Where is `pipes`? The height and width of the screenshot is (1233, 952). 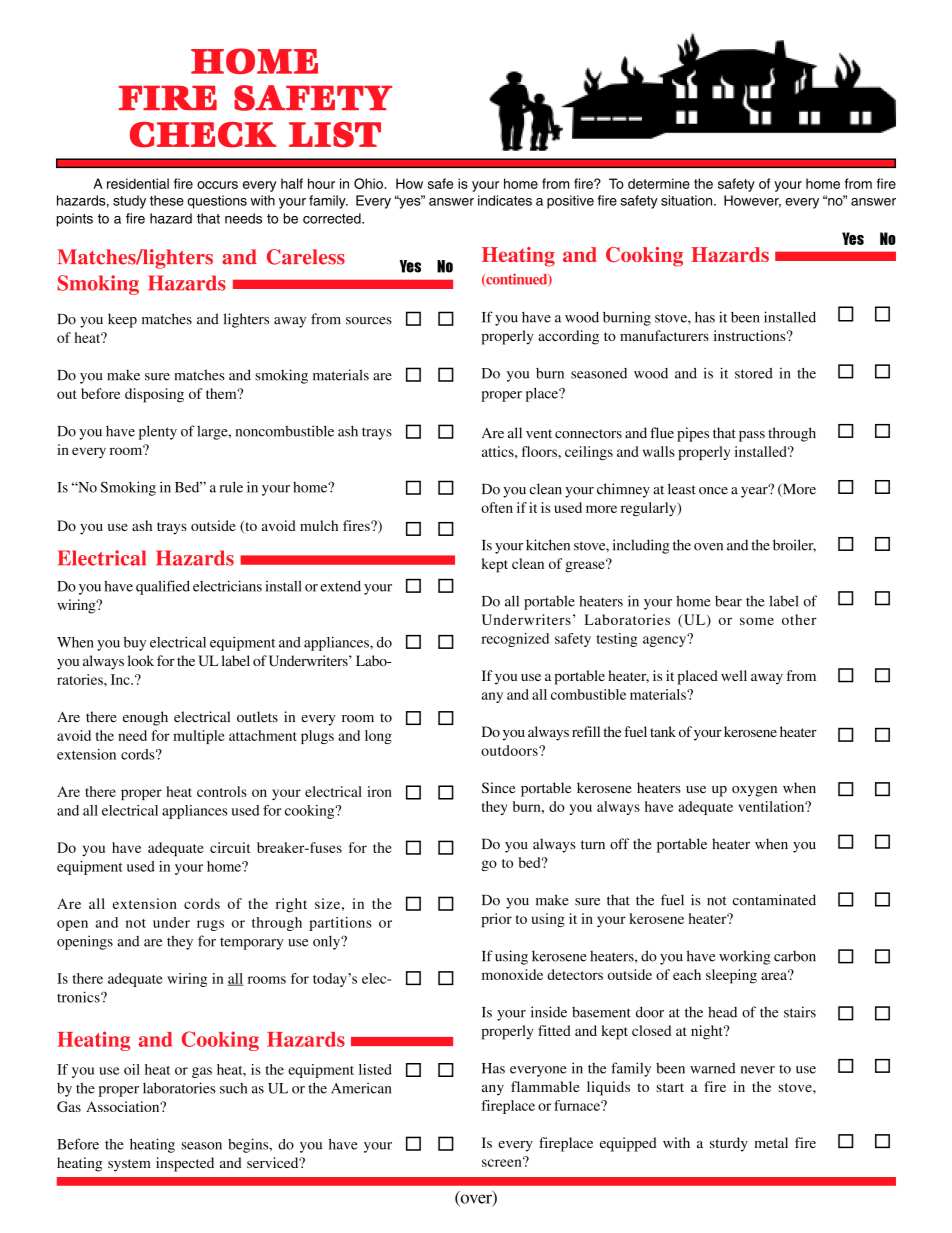 pipes is located at coordinates (693, 434).
